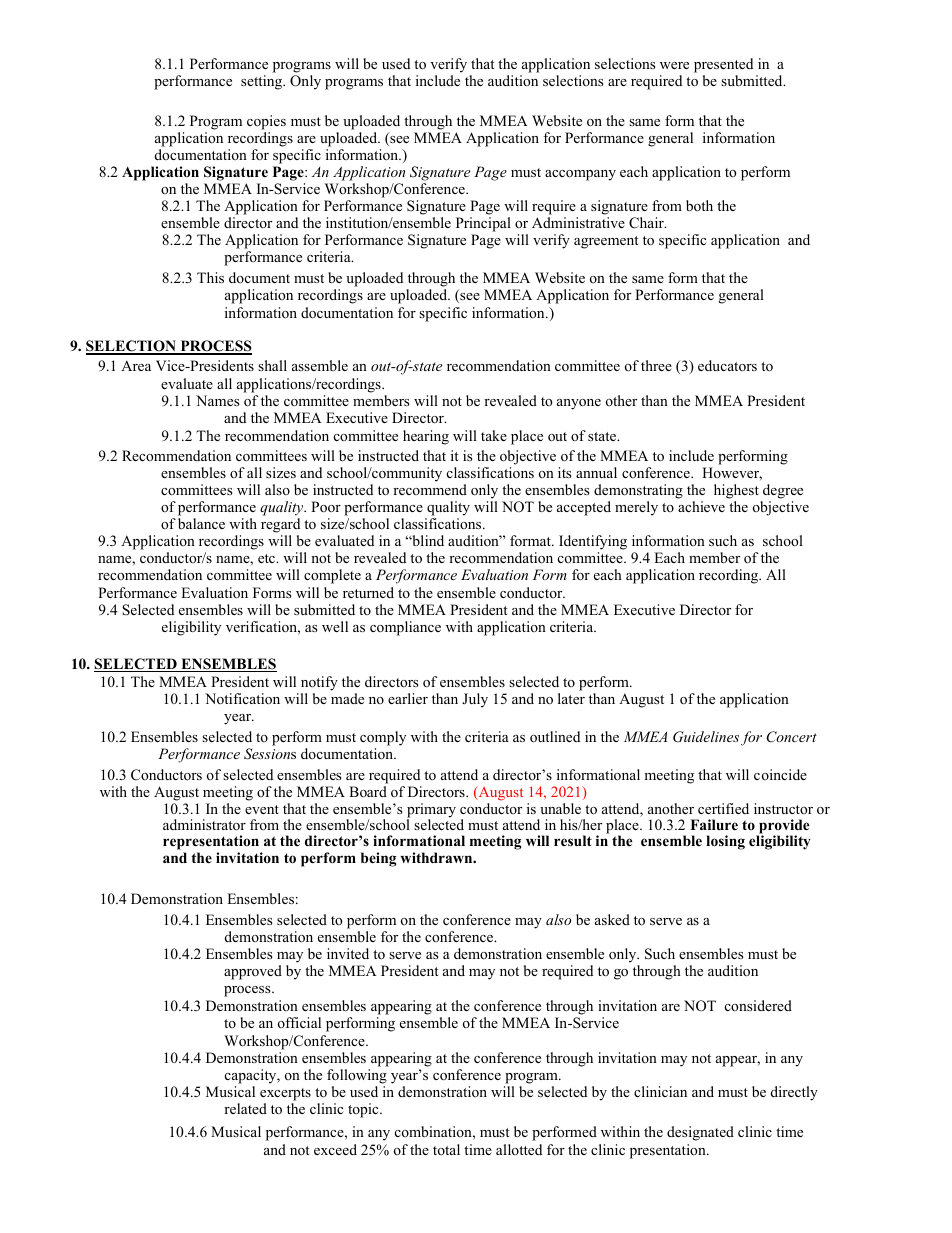 The height and width of the screenshot is (1233, 952). What do you see at coordinates (263, 82) in the screenshot?
I see `setting` at bounding box center [263, 82].
